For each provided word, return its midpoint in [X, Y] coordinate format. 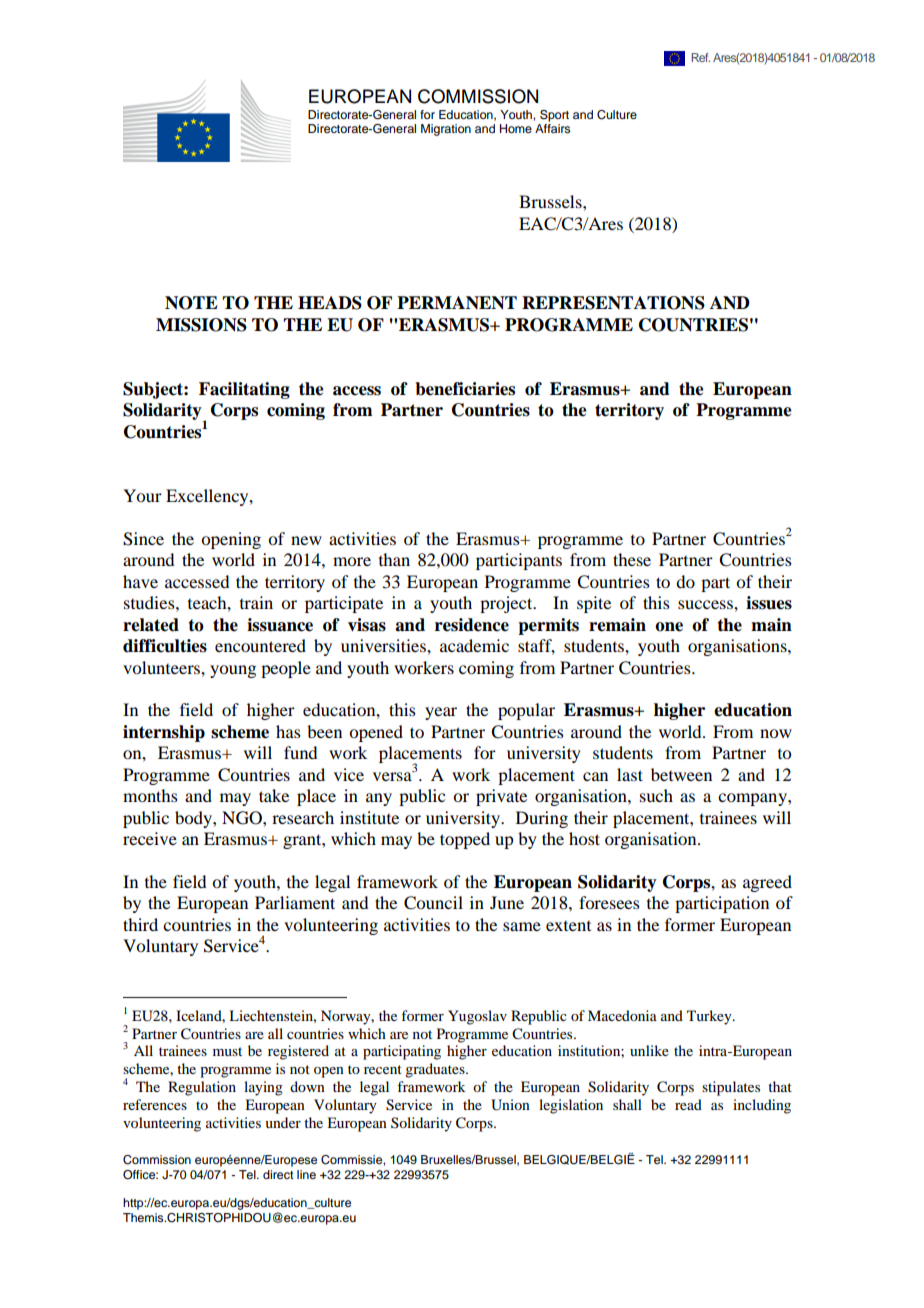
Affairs [552, 128]
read [688, 1104]
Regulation [202, 1088]
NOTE [191, 303]
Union [510, 1105]
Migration [446, 130]
